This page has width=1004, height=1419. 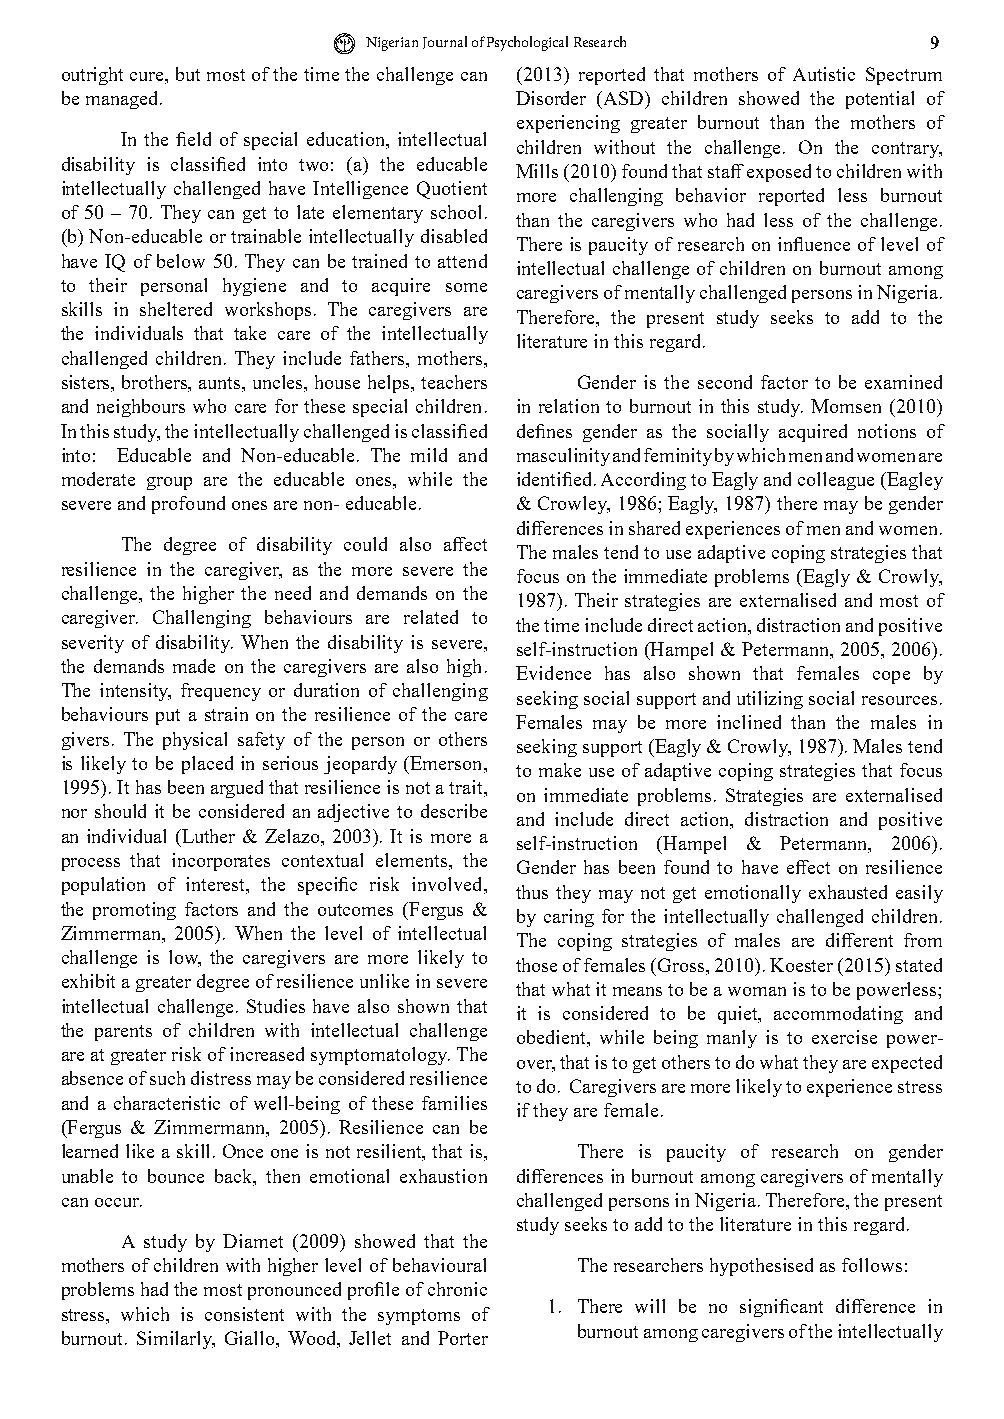 What do you see at coordinates (824, 74) in the page?
I see `Autistic` at bounding box center [824, 74].
